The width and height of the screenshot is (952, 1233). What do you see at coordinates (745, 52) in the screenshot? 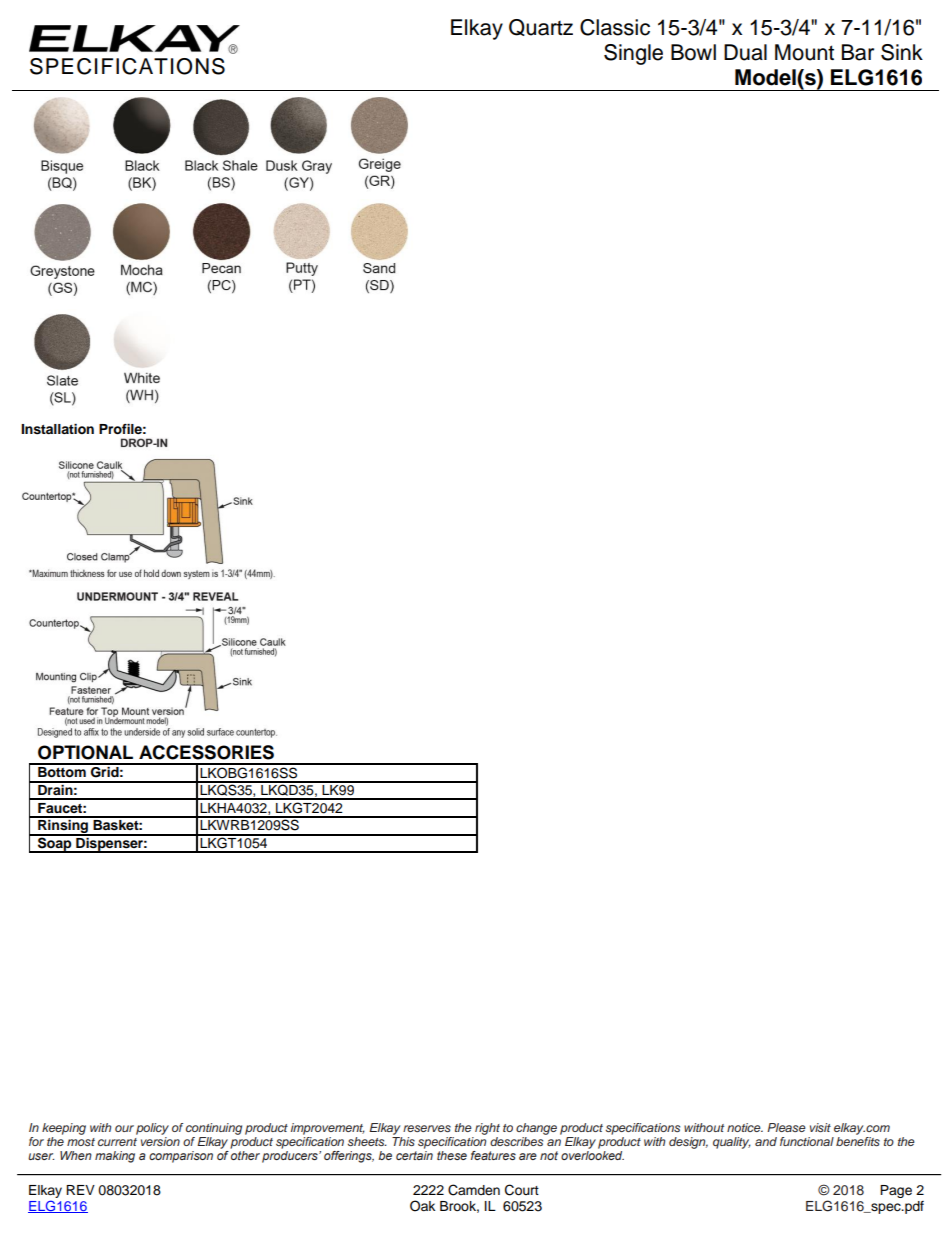
I see `Dual` at bounding box center [745, 52].
